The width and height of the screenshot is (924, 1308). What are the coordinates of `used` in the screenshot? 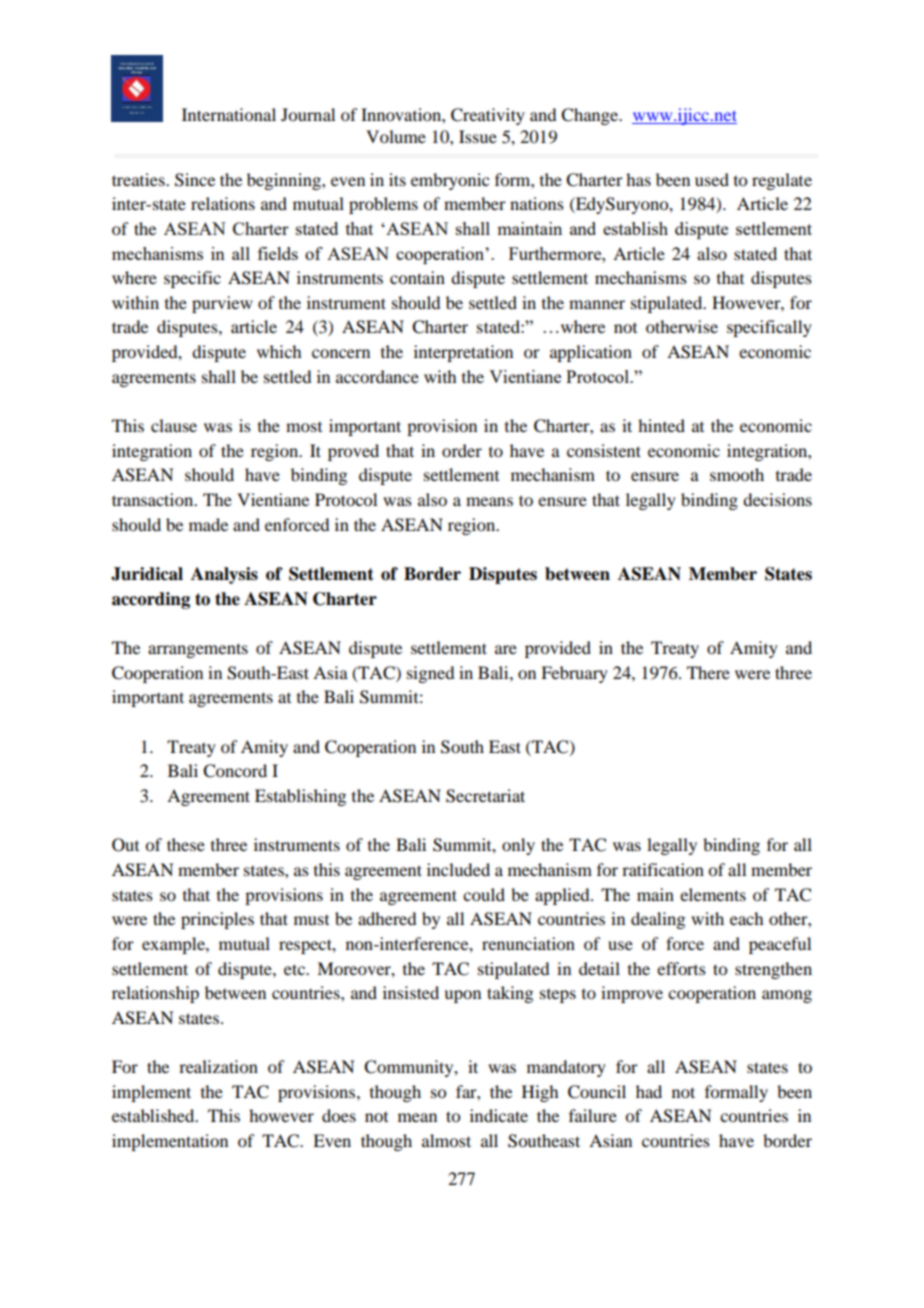 It's located at (712, 179).
